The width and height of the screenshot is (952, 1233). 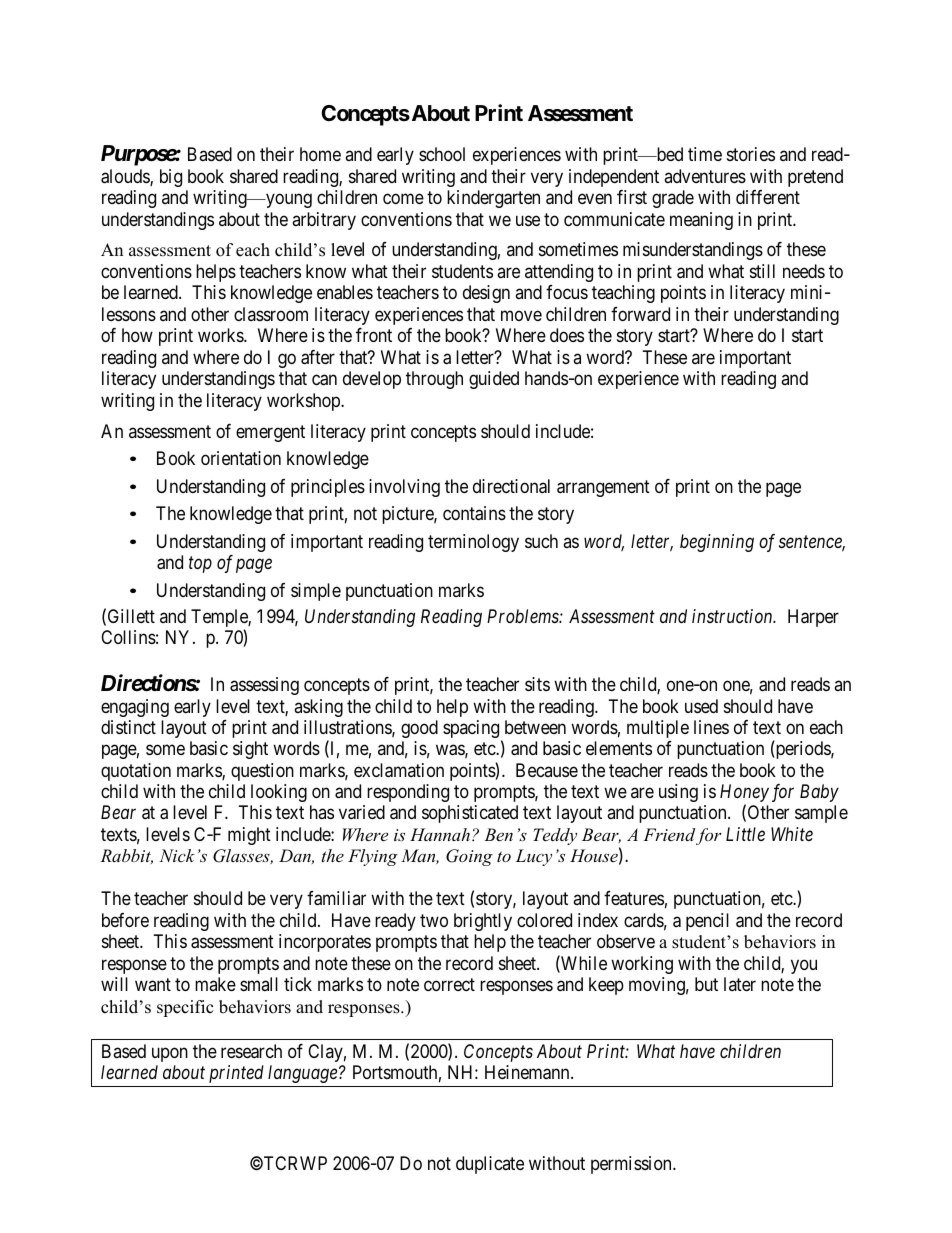 I want to click on contains, so click(x=474, y=513).
